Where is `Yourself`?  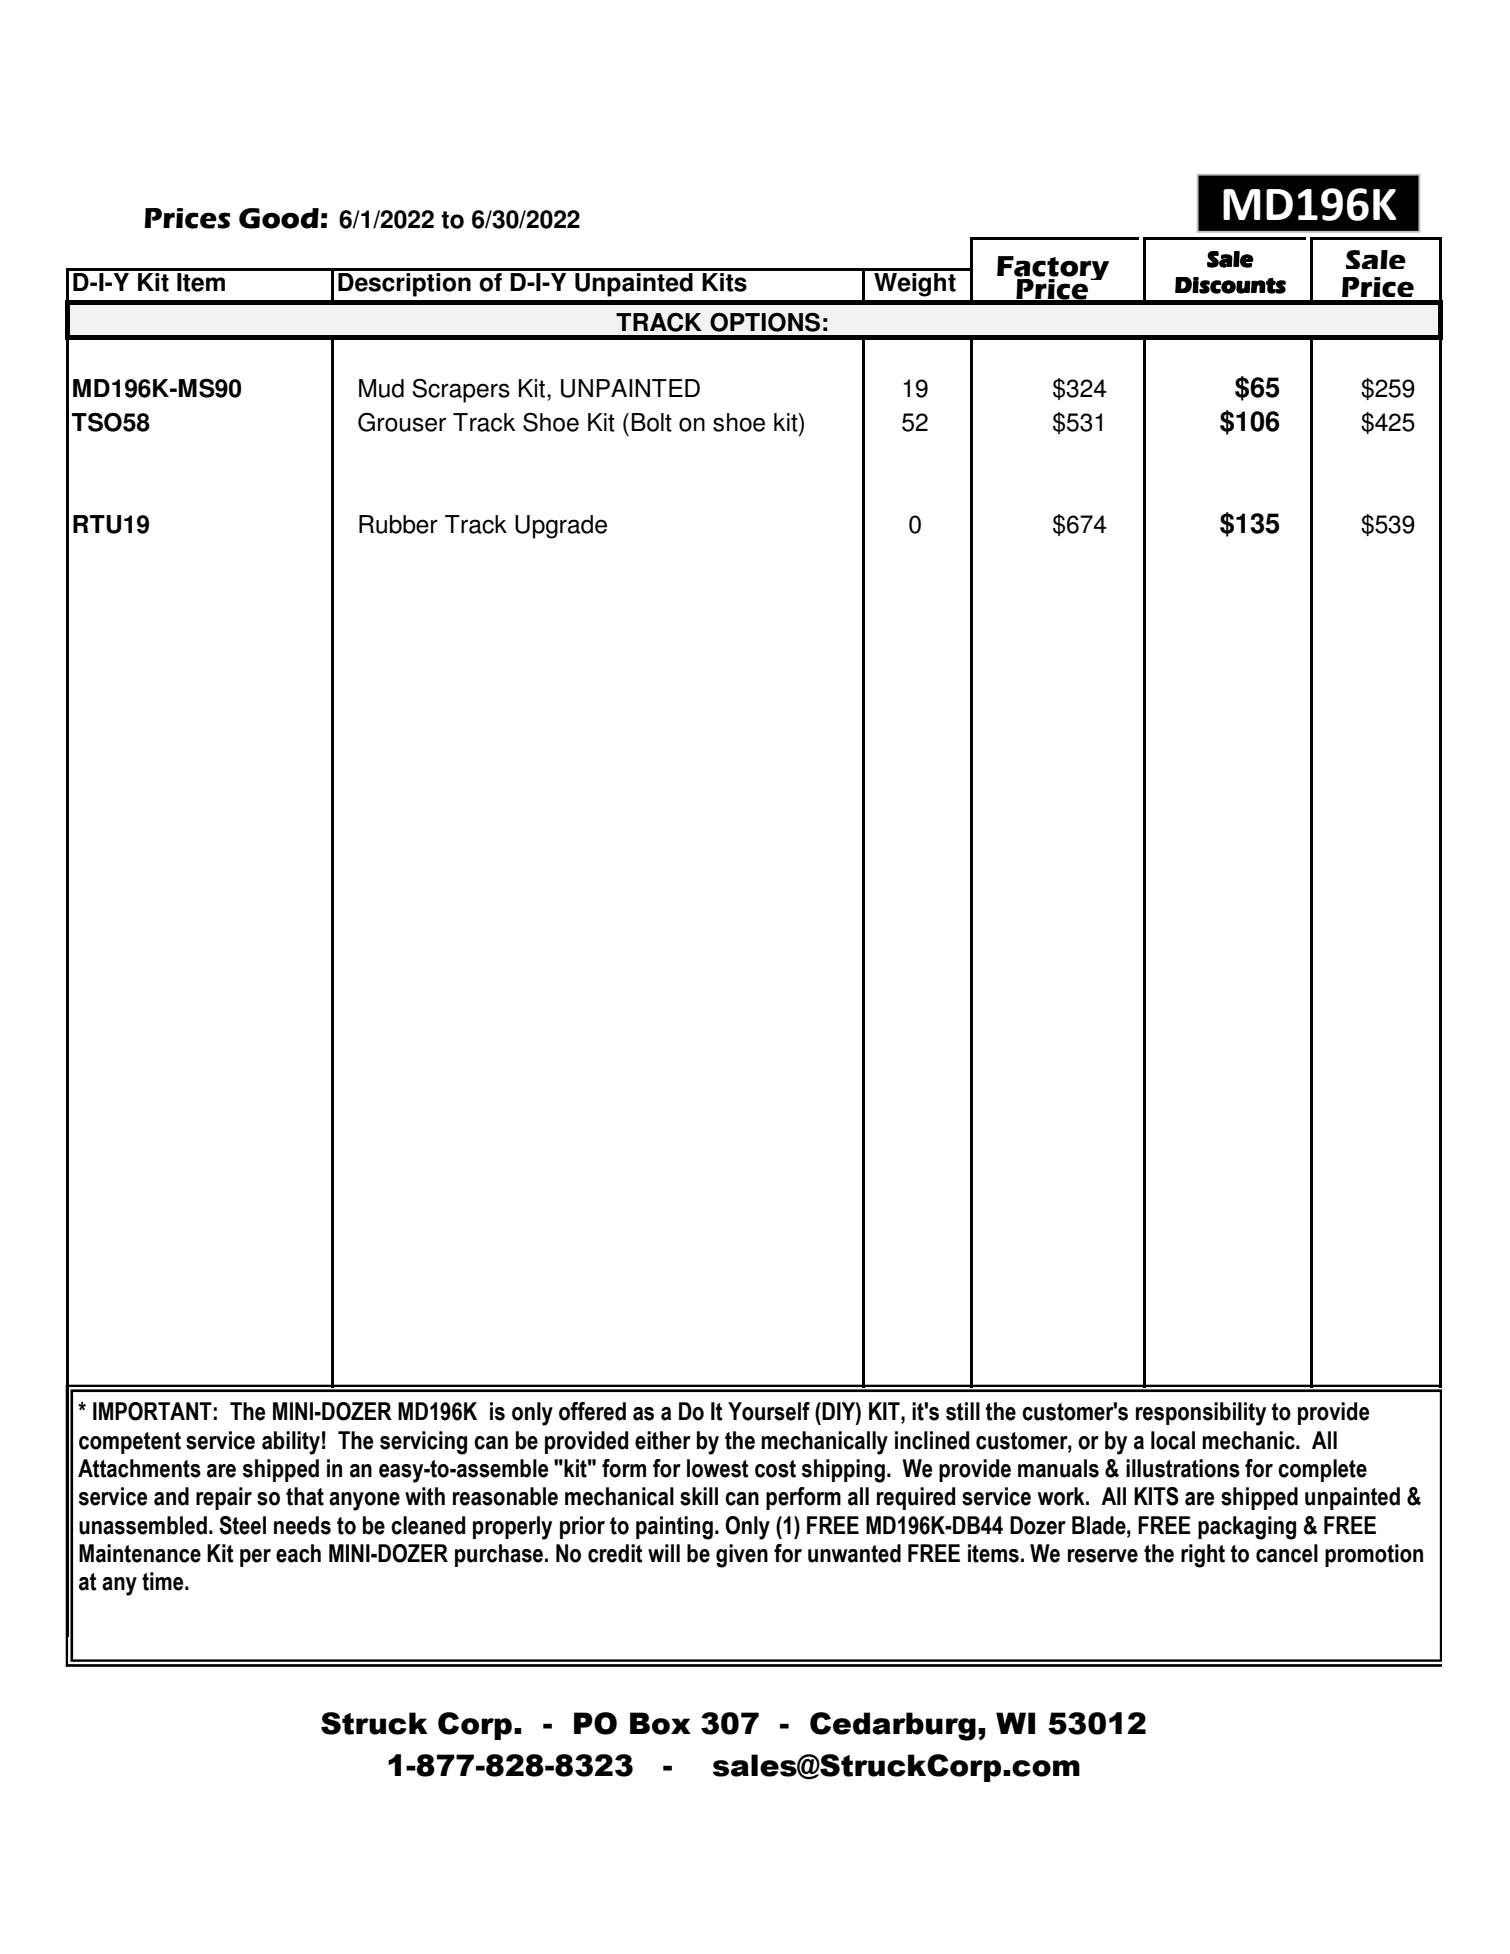 Yourself is located at coordinates (769, 1411).
